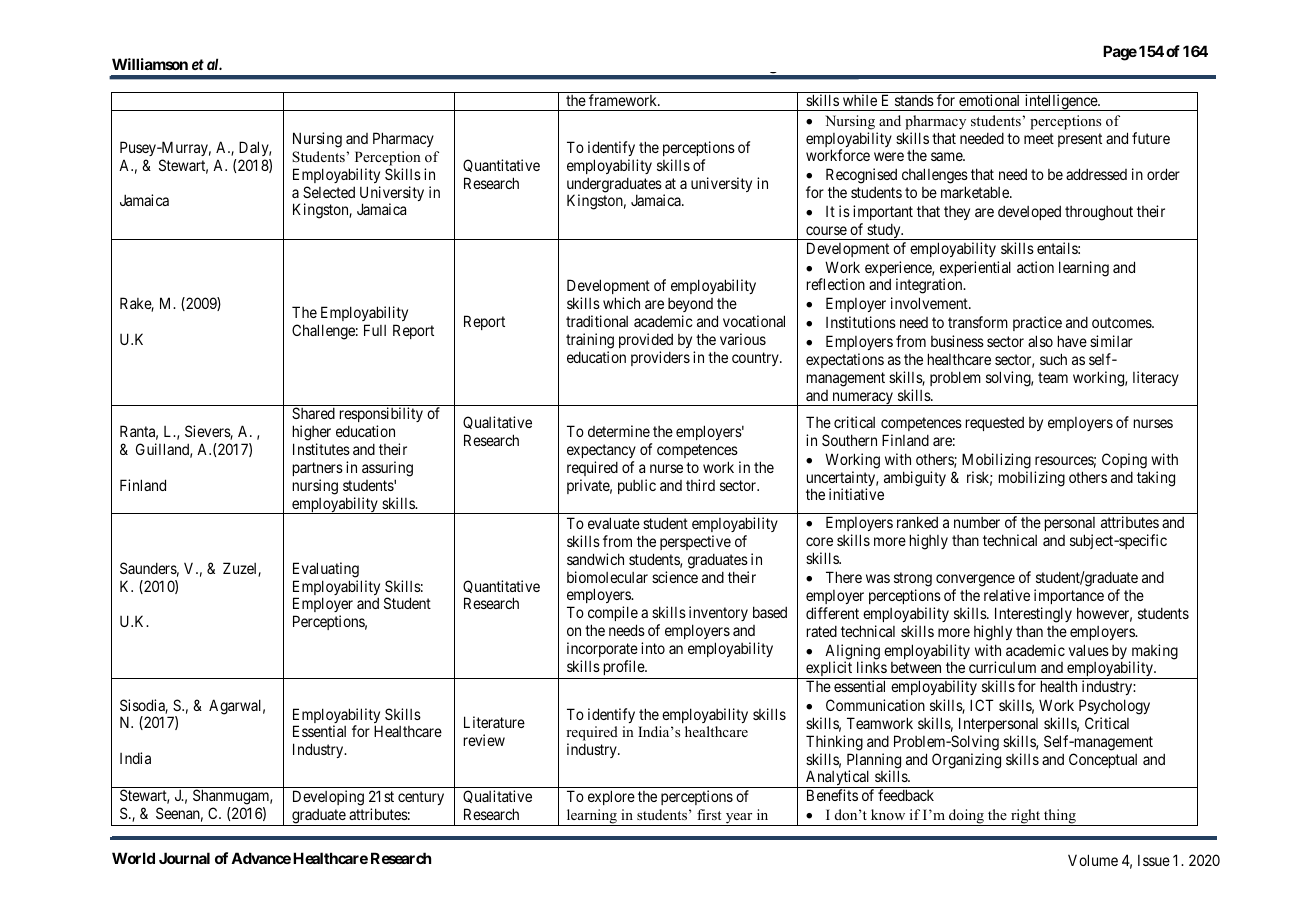  Describe the element at coordinates (1124, 461) in the document. I see `Coping` at that location.
